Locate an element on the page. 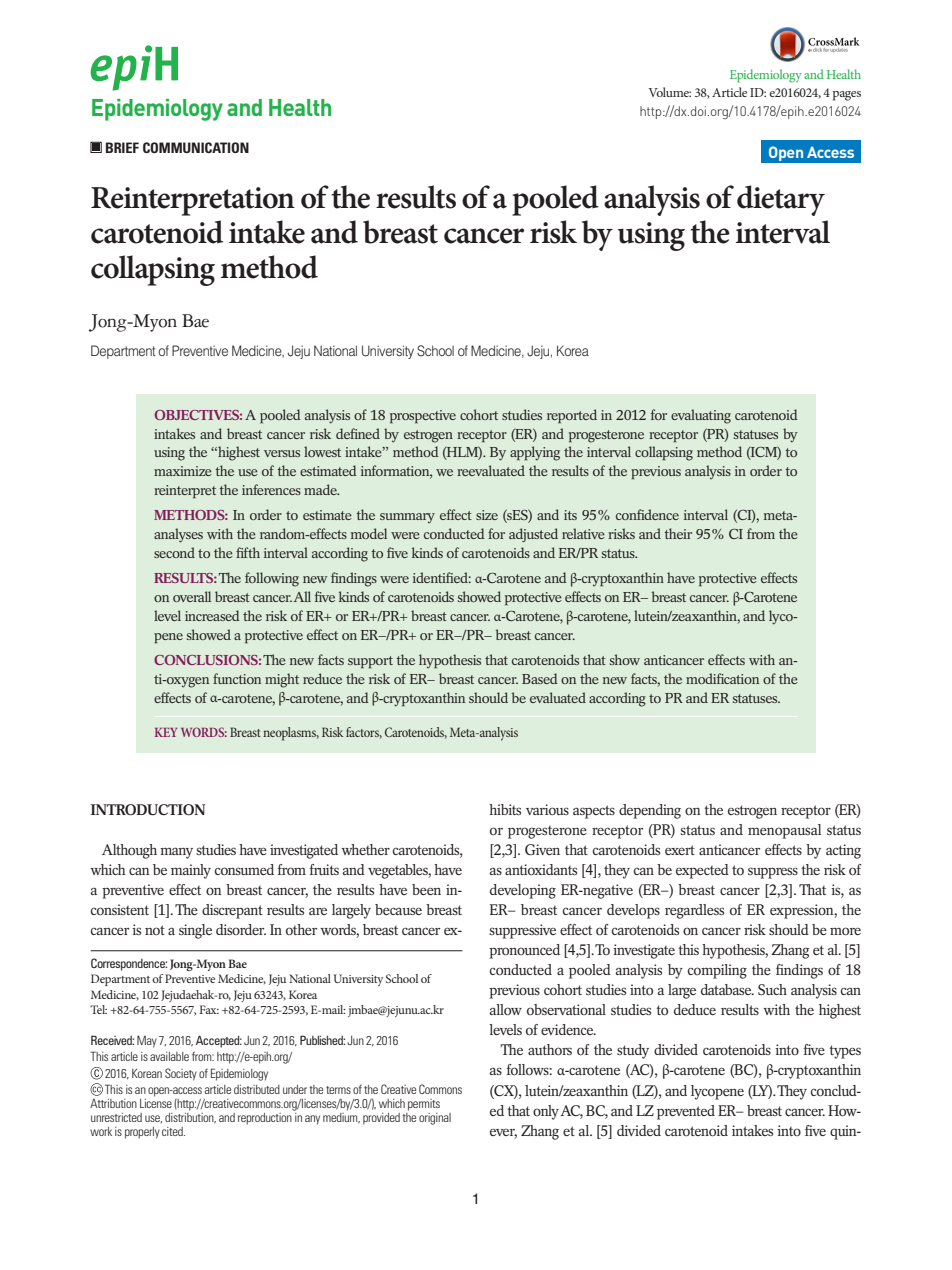 The image size is (952, 1270). COMMUNICATION is located at coordinates (196, 147).
